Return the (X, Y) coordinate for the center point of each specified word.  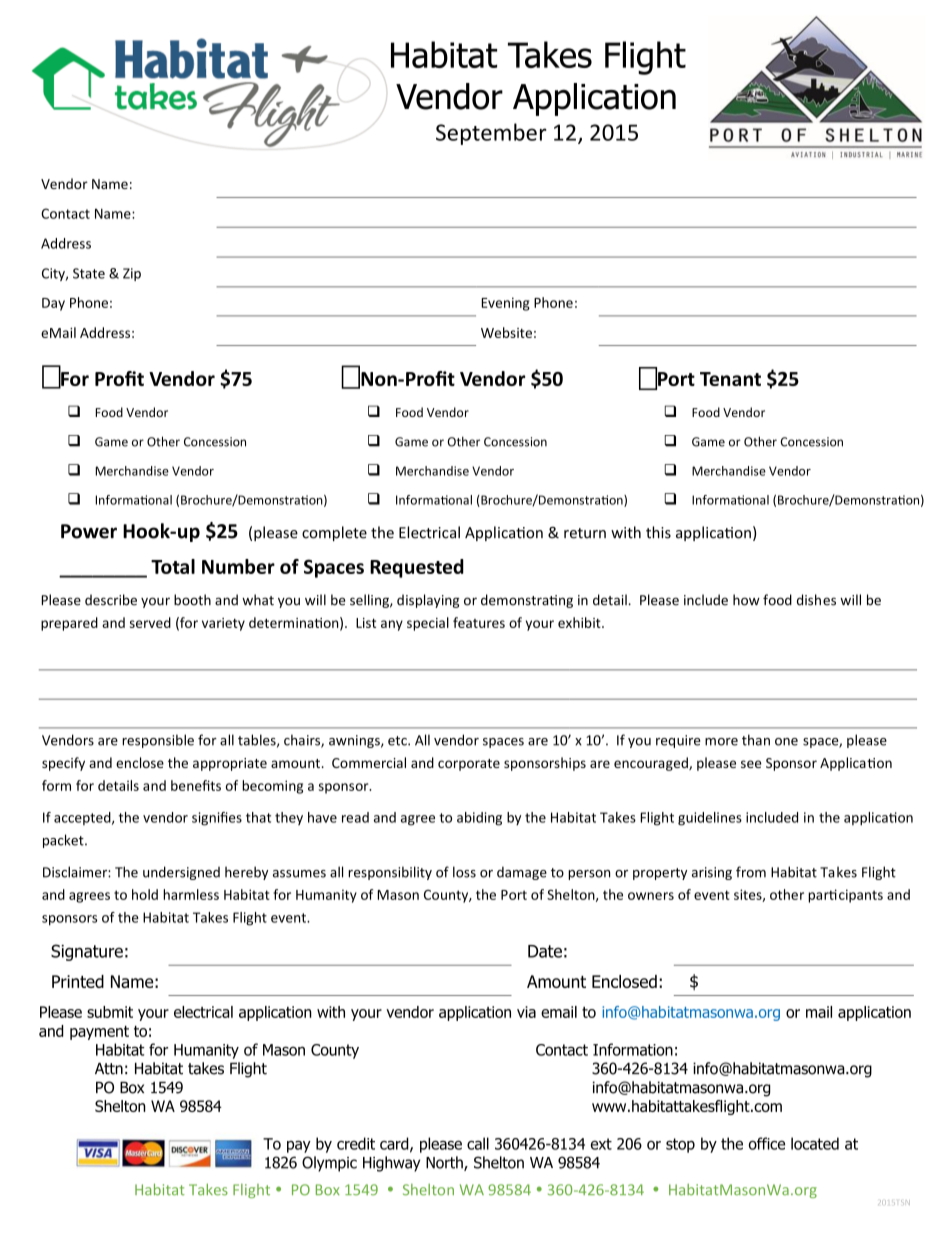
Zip (132, 274)
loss (464, 872)
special (428, 624)
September (491, 134)
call (478, 1143)
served (150, 622)
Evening (505, 304)
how (746, 600)
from (751, 872)
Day (53, 304)
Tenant (730, 379)
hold (145, 894)
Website (506, 332)
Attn (109, 1068)
